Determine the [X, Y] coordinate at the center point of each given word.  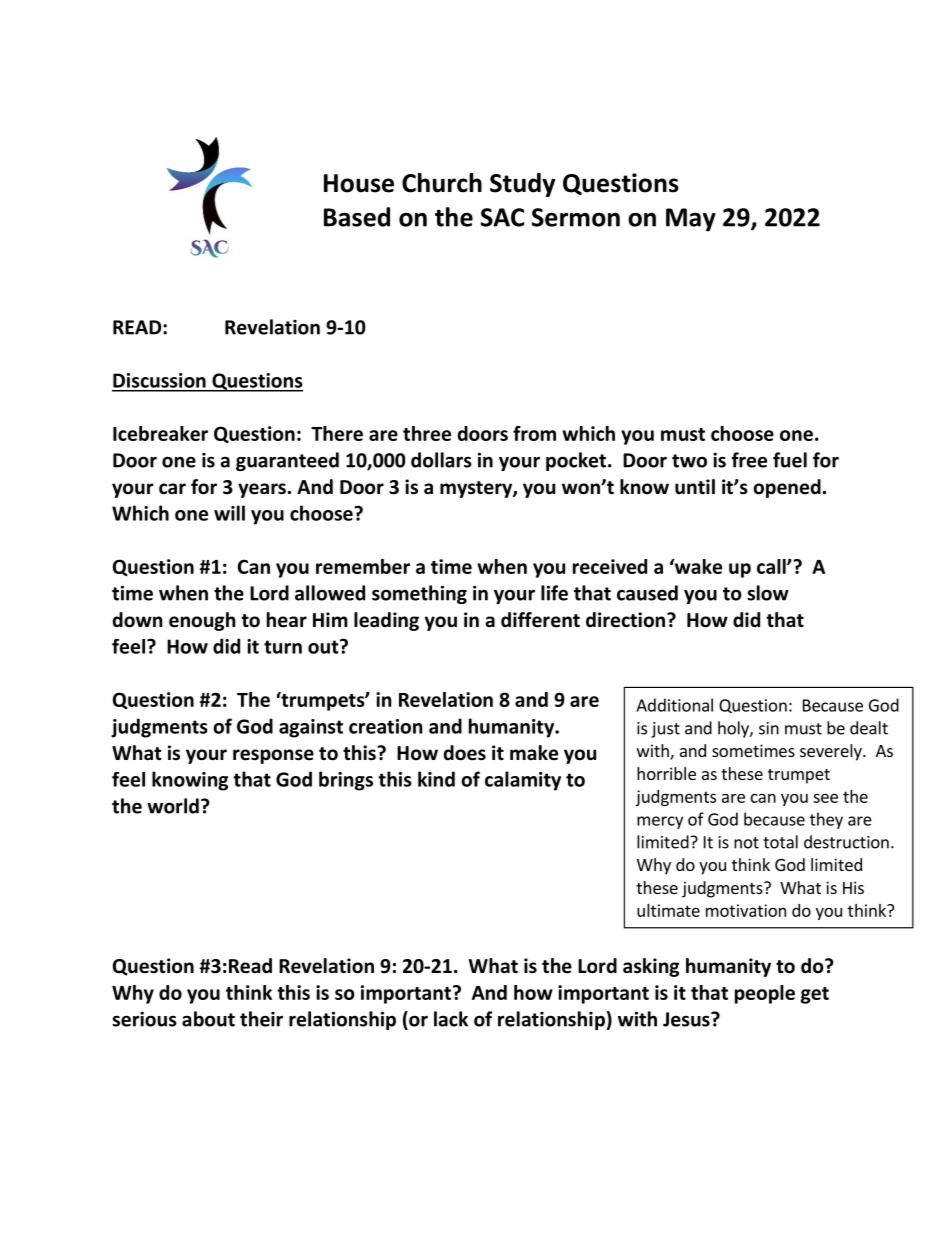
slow [768, 593]
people [765, 994]
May [691, 220]
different [540, 620]
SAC [502, 217]
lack [451, 1019]
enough [202, 621]
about [208, 1019]
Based [357, 217]
